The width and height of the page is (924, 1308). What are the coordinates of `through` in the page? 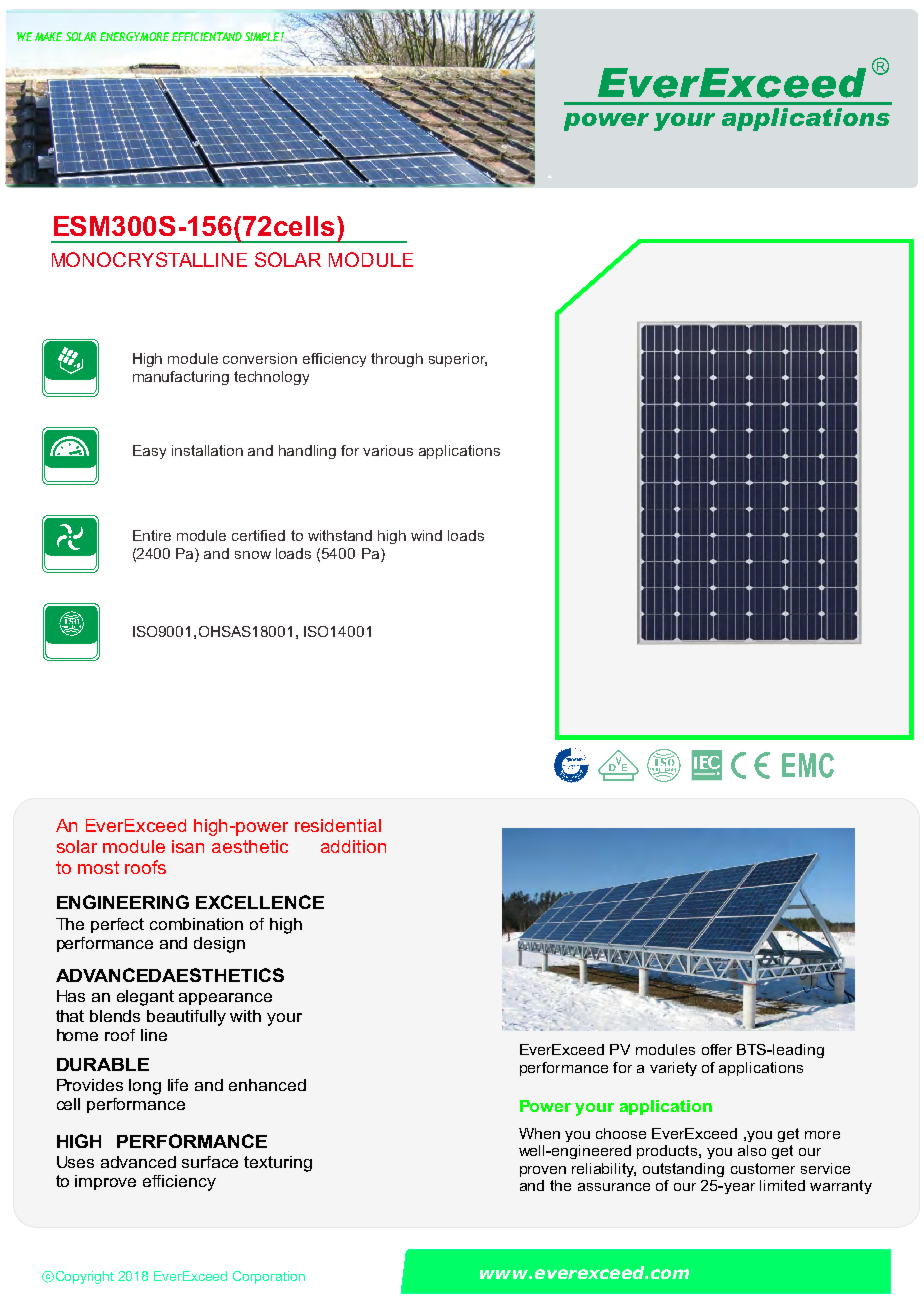 It's located at (397, 360).
